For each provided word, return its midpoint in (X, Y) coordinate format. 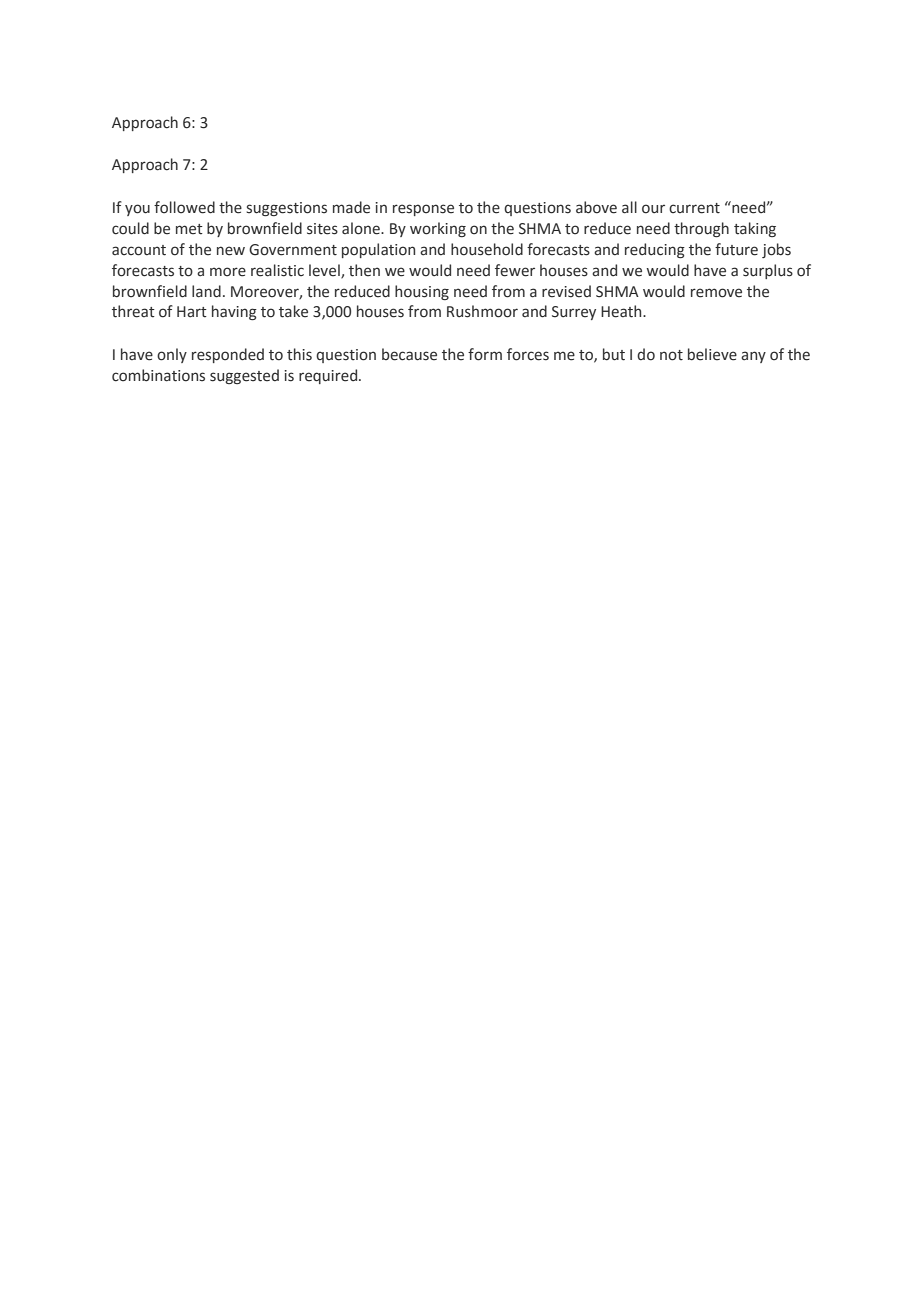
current (694, 208)
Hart (192, 312)
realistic (277, 270)
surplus (768, 271)
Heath (622, 311)
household (487, 249)
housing (422, 292)
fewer (515, 270)
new (231, 251)
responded (228, 355)
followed (184, 207)
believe (712, 354)
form (485, 354)
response (423, 210)
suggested (244, 376)
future (736, 249)
